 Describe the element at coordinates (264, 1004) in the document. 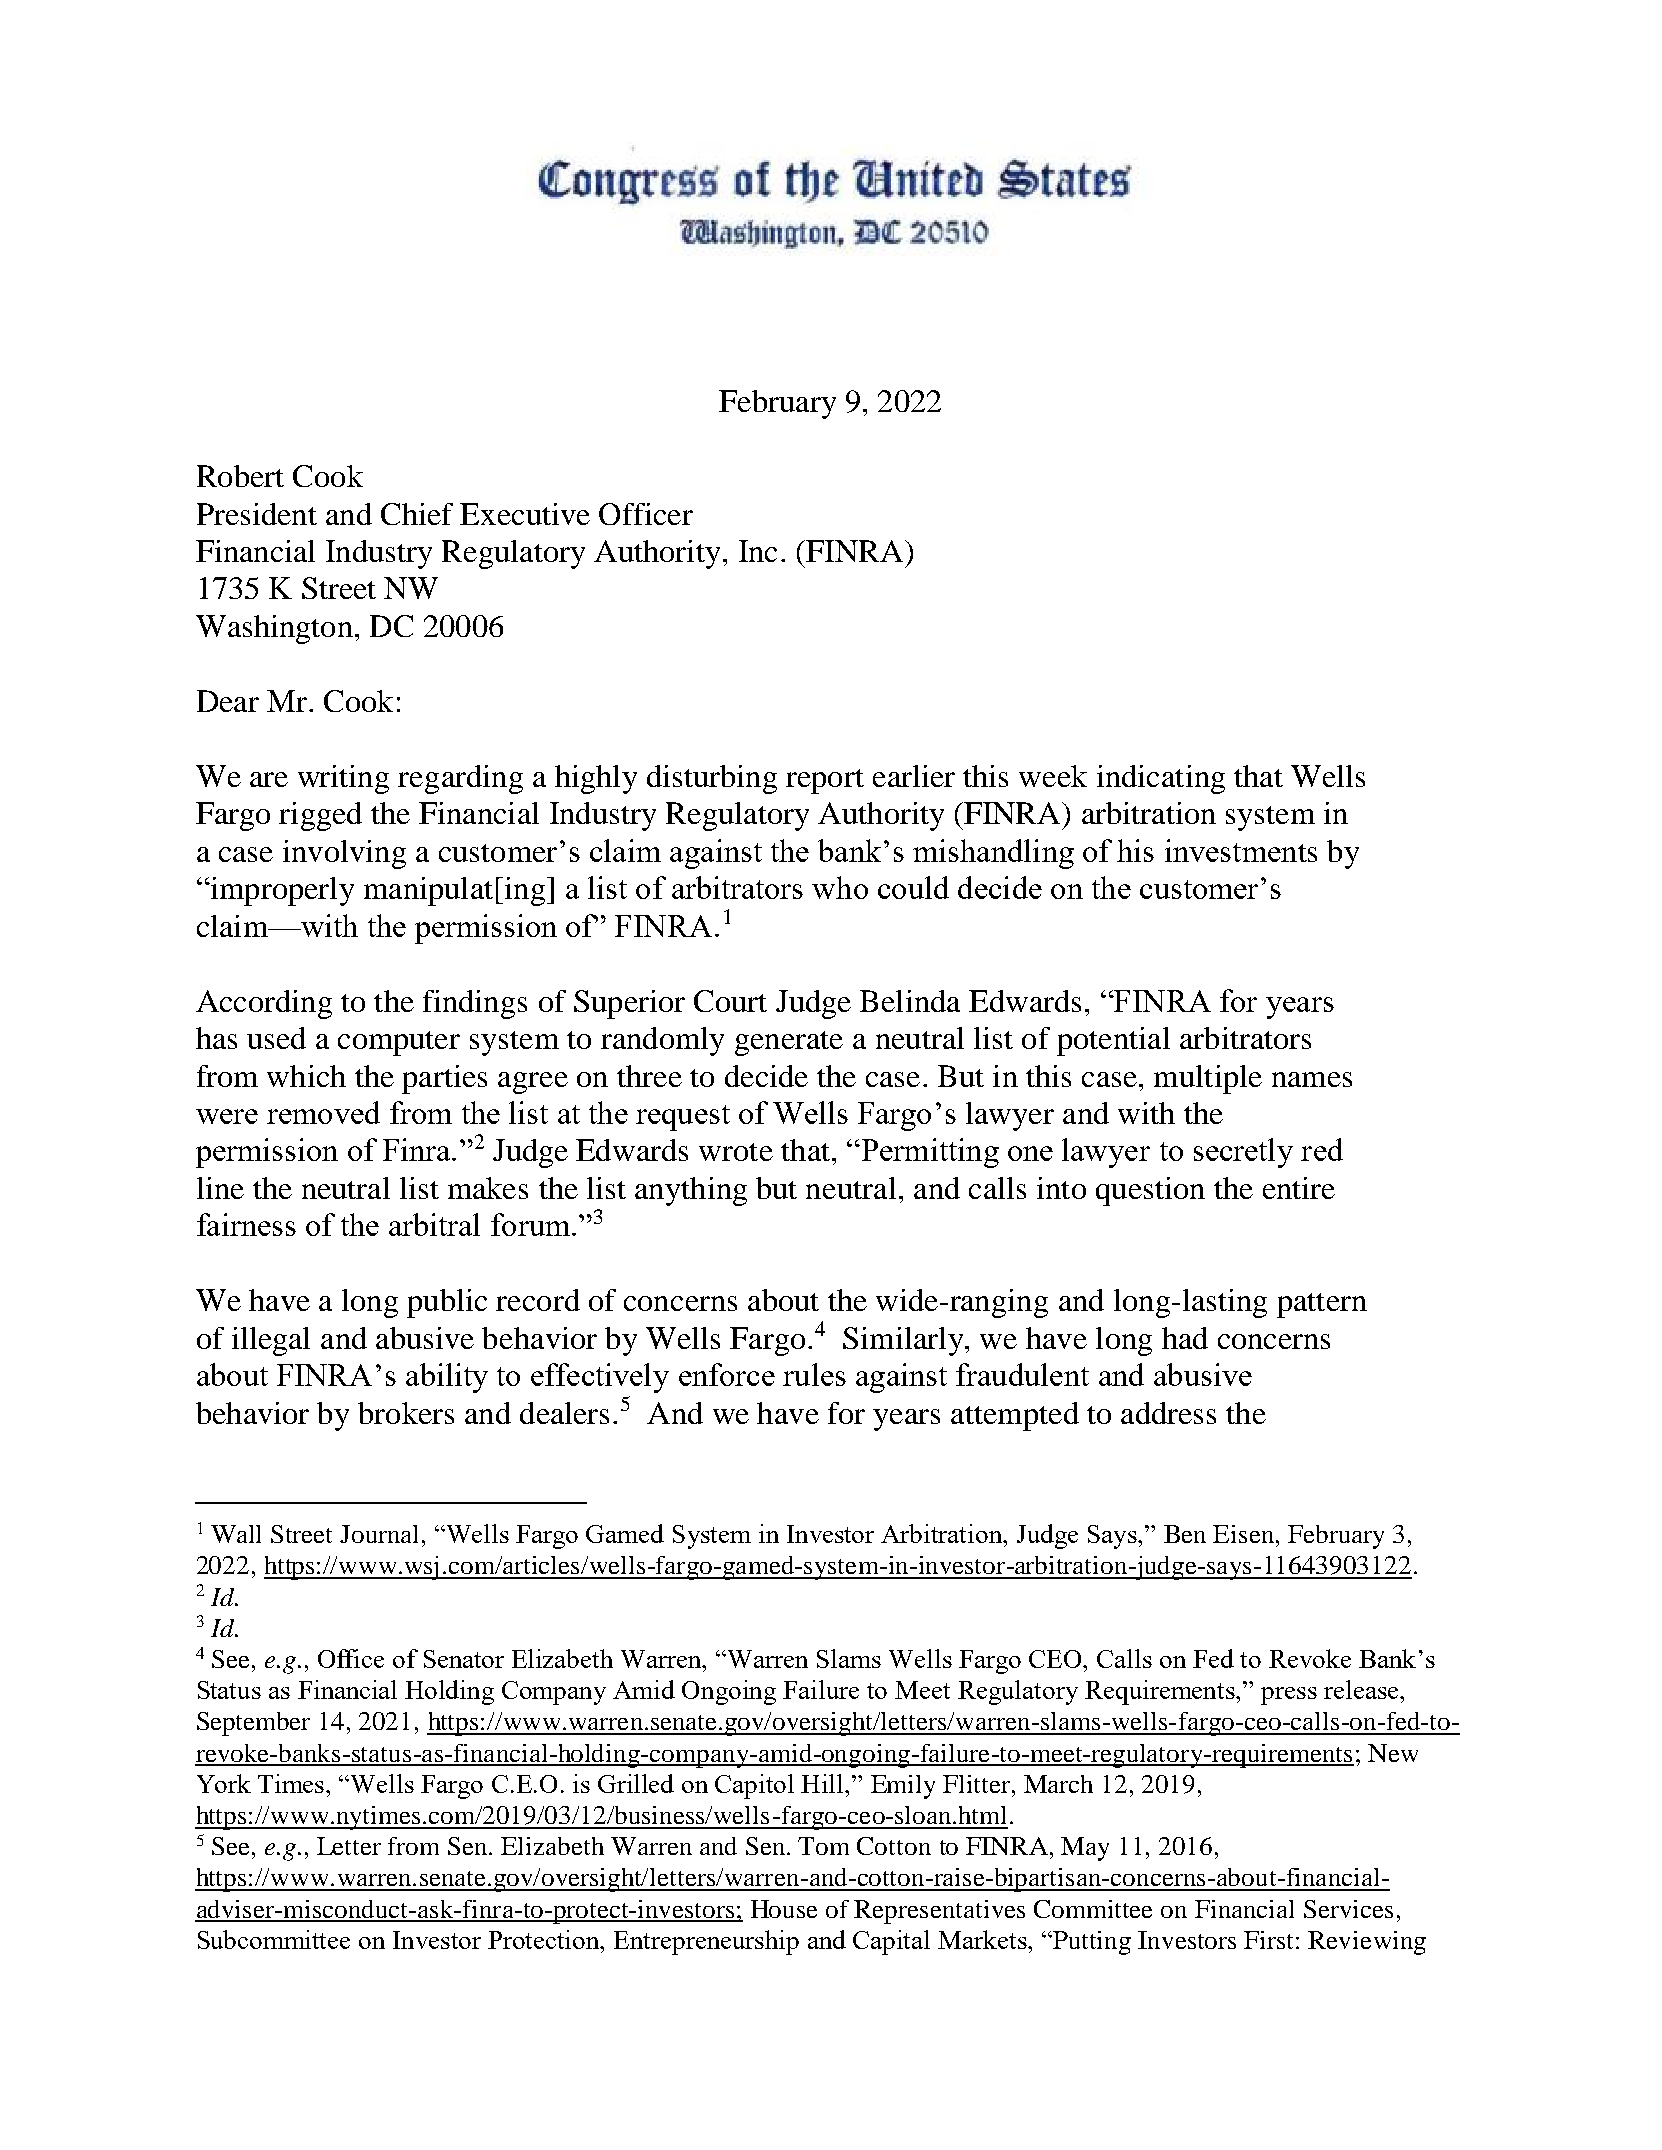

I see `According` at that location.
